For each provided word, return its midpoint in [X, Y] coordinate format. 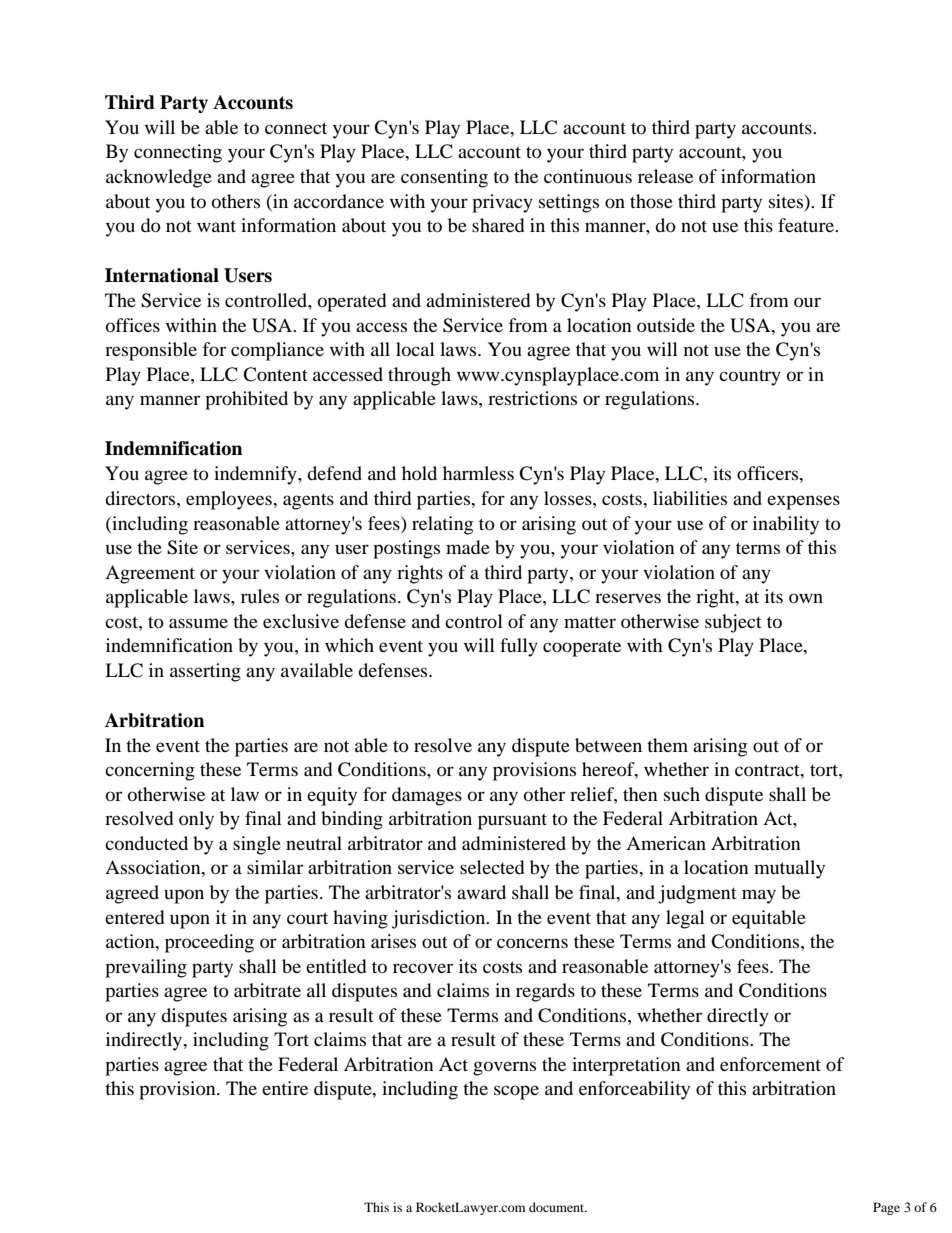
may [759, 896]
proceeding [209, 943]
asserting [205, 672]
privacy [502, 203]
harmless [478, 473]
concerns [532, 943]
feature [807, 225]
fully [519, 647]
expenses [803, 502]
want [216, 226]
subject [733, 623]
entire [285, 1088]
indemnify [256, 475]
